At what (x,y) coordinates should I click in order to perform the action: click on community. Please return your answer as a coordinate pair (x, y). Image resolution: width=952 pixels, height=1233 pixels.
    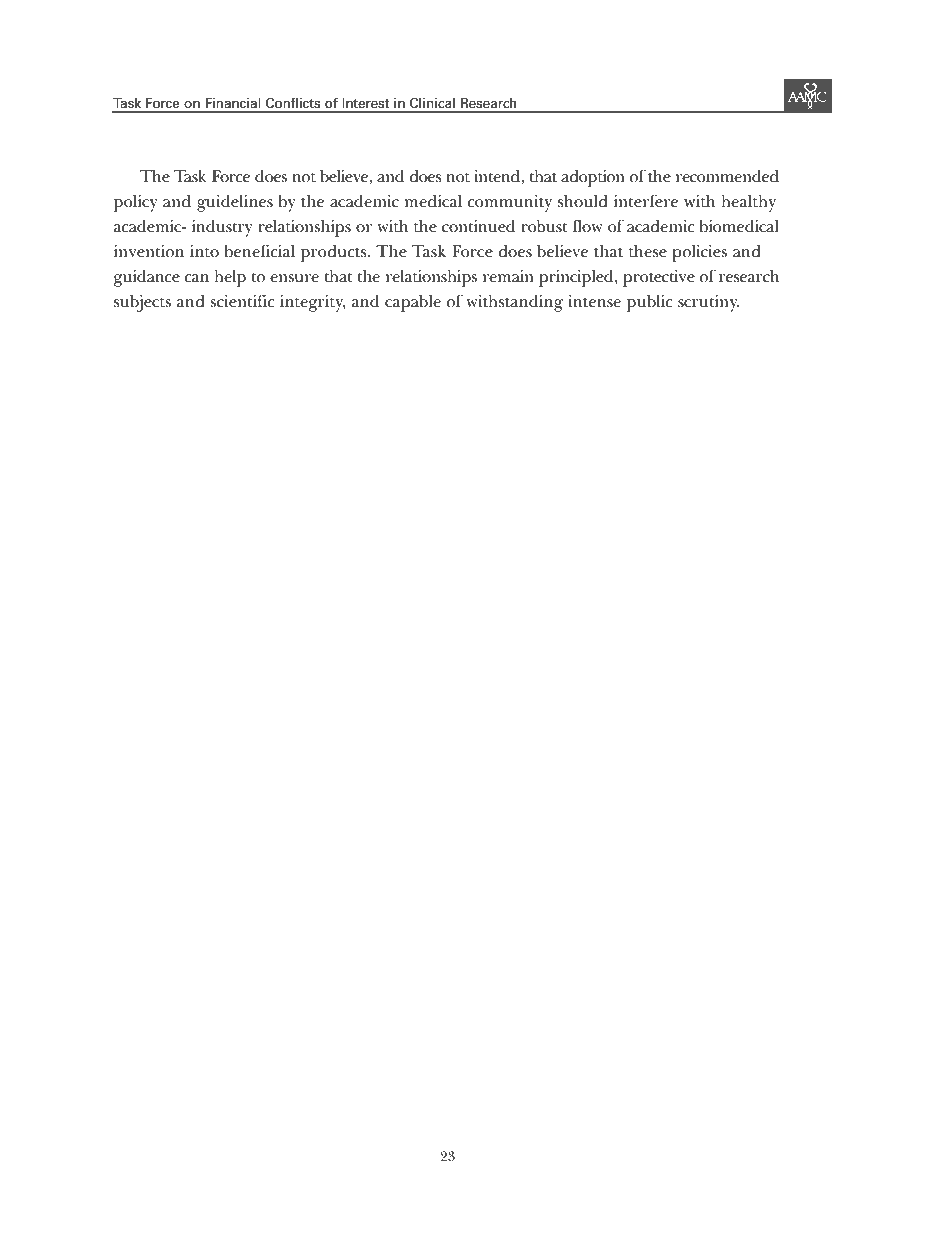
    Looking at the image, I should click on (509, 203).
